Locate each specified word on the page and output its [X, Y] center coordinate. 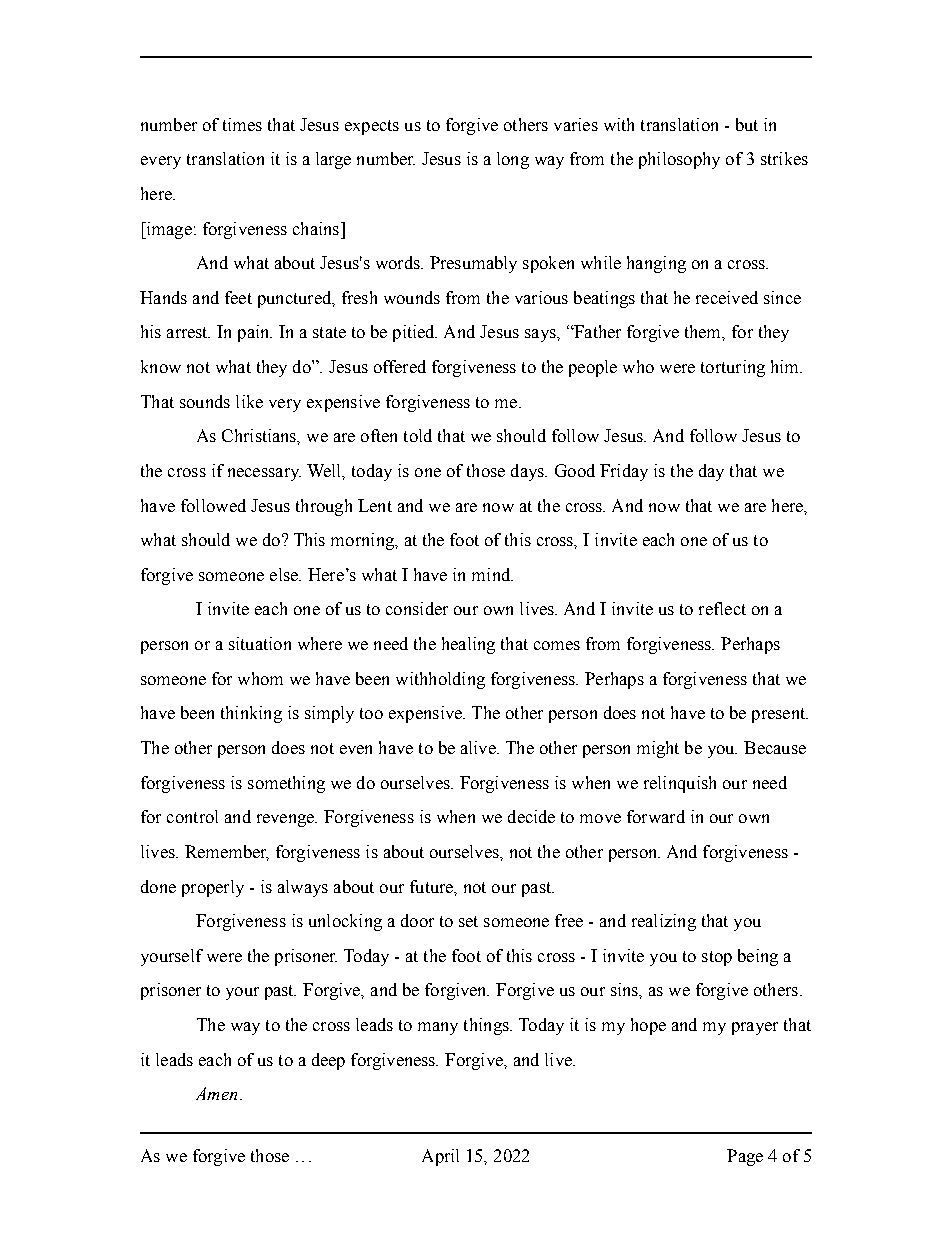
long [513, 160]
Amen [216, 1093]
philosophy [679, 160]
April [440, 1157]
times [242, 124]
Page [745, 1157]
